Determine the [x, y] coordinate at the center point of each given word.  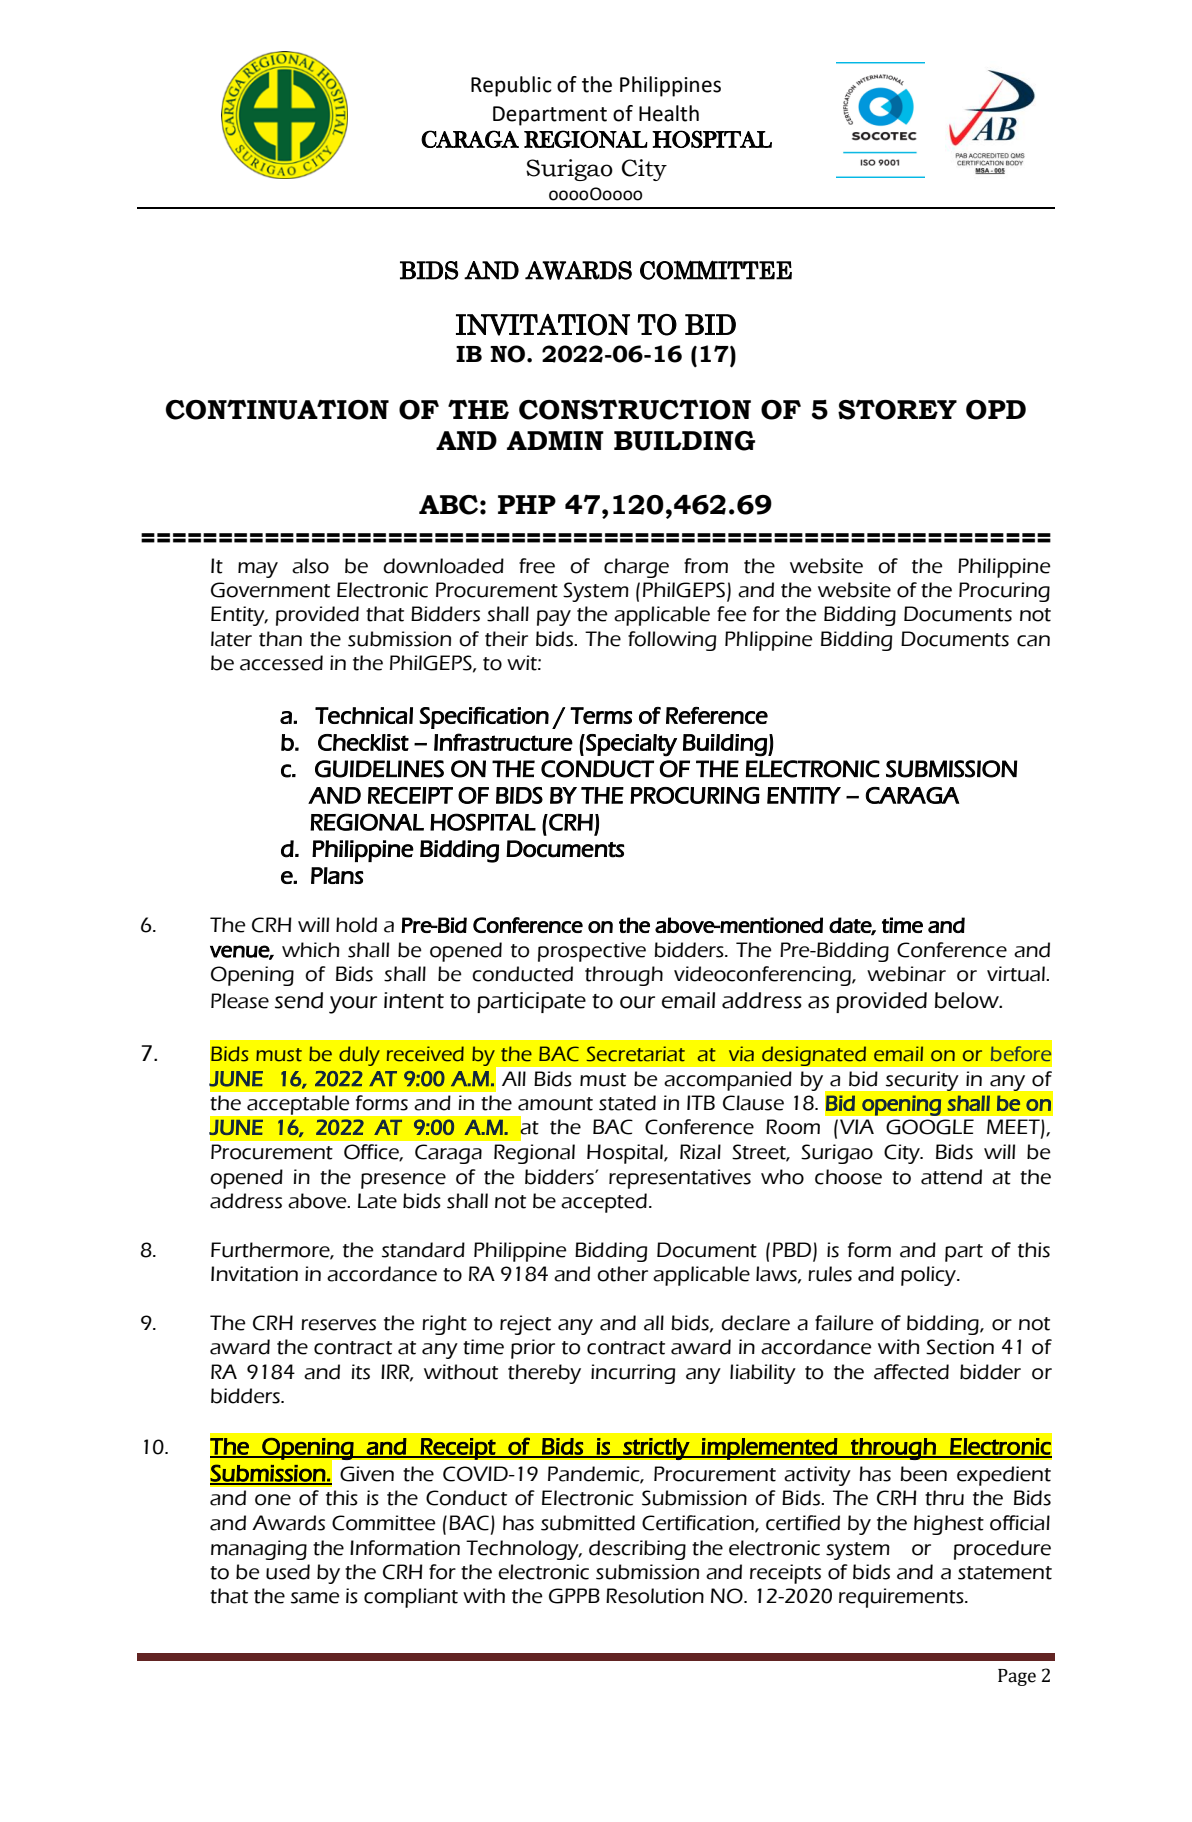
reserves [338, 1325]
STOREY [897, 410]
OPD [996, 410]
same [315, 1598]
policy [930, 1276]
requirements [902, 1598]
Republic [511, 86]
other [622, 1274]
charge [636, 568]
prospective [592, 952]
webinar [906, 974]
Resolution [655, 1596]
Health [669, 113]
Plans [337, 875]
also [310, 566]
